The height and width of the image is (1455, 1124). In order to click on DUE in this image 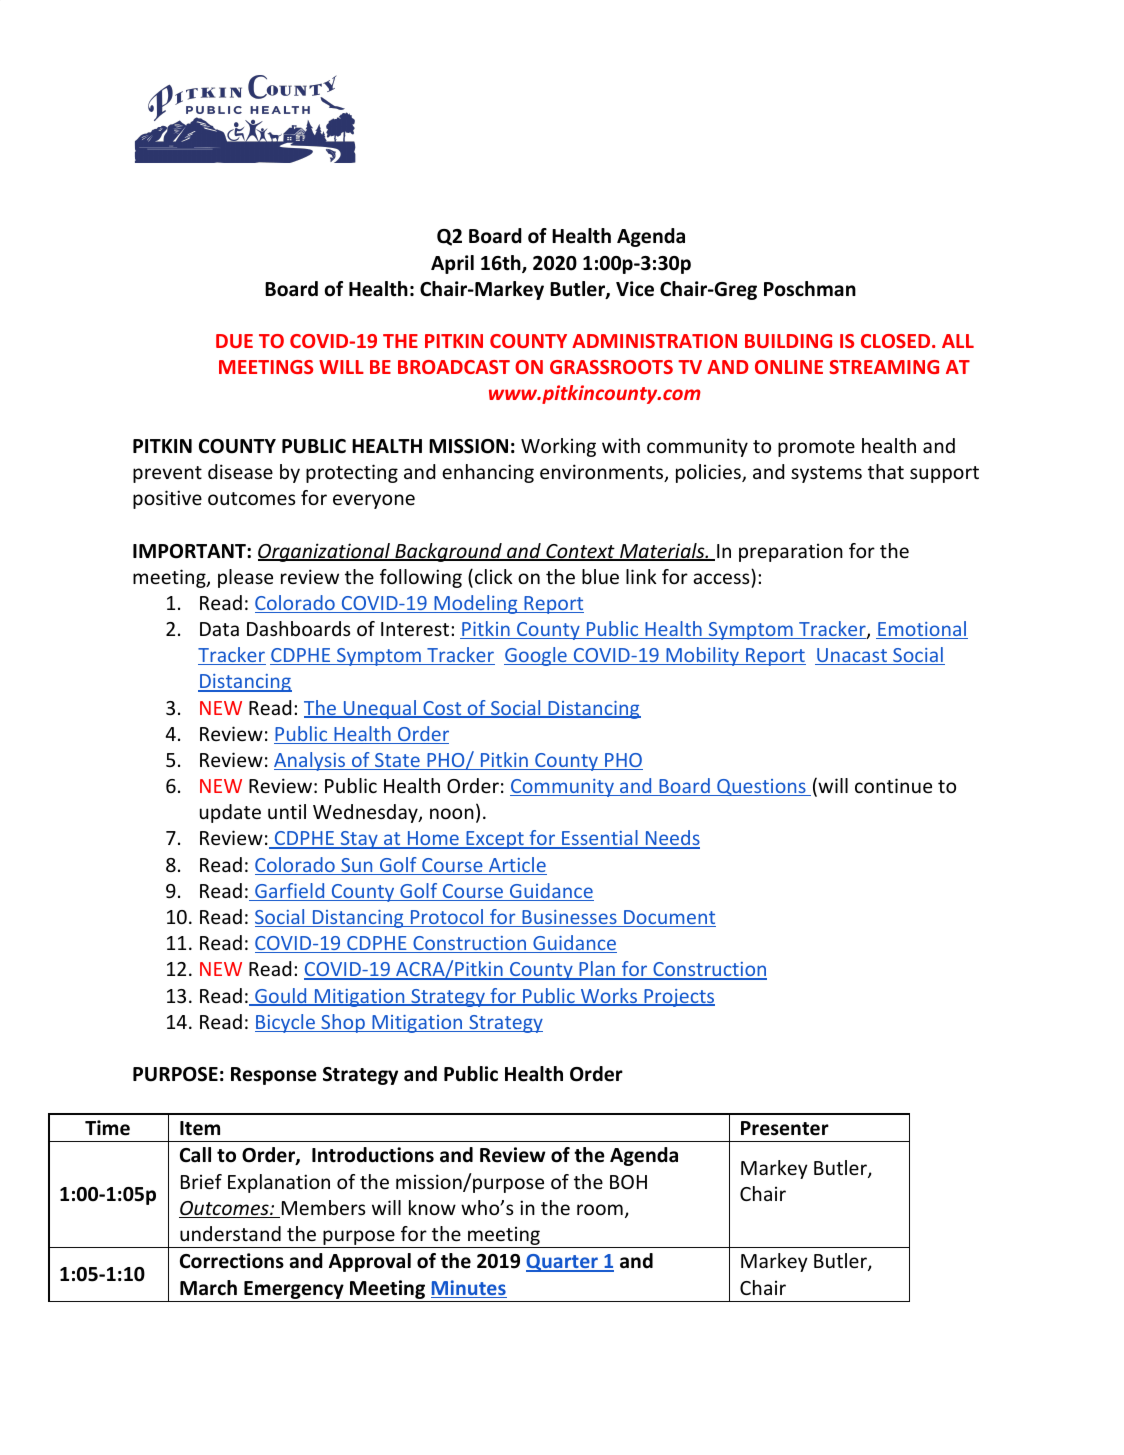, I will do `click(234, 341)`.
